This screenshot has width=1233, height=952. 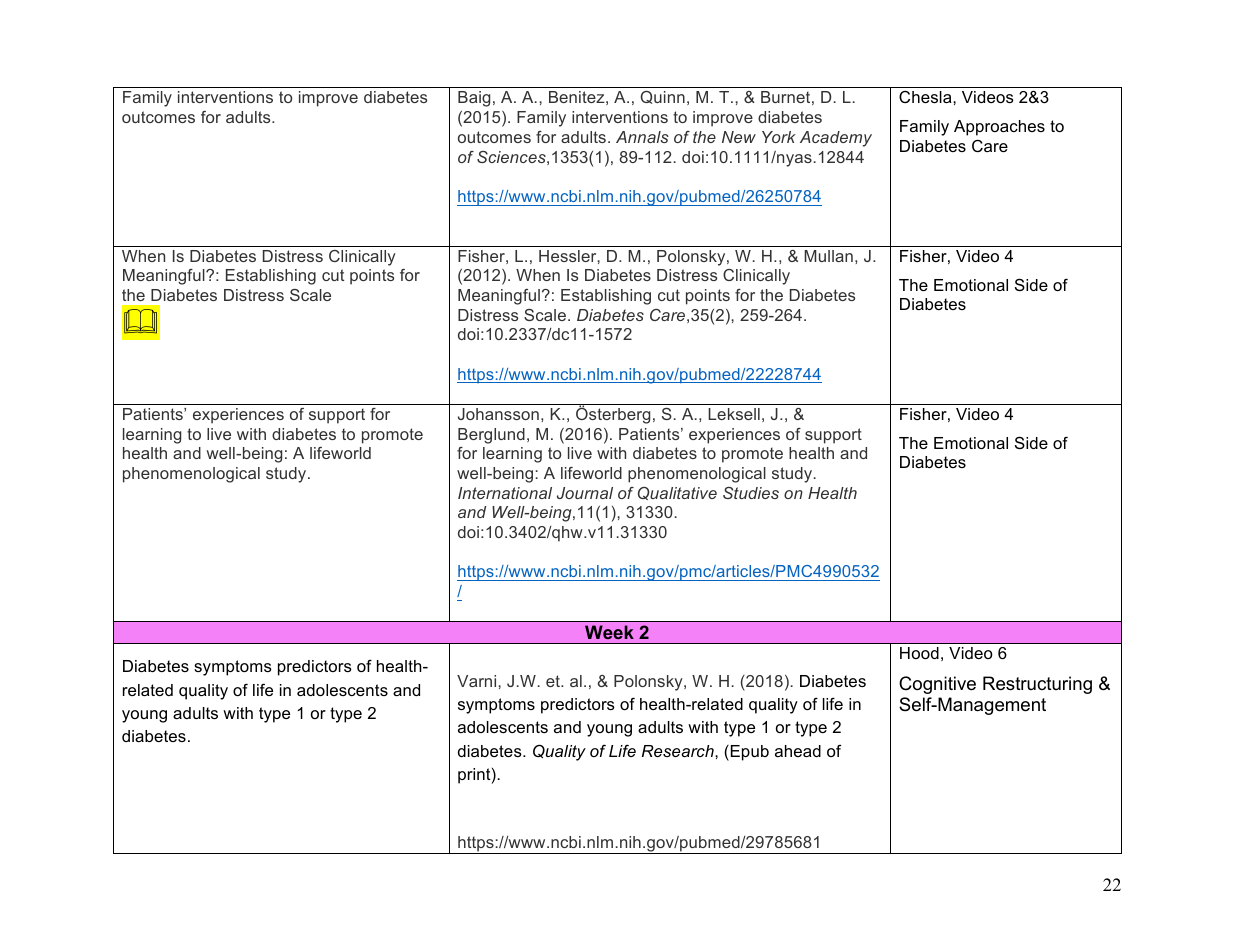 What do you see at coordinates (642, 137) in the screenshot?
I see `Annals` at bounding box center [642, 137].
